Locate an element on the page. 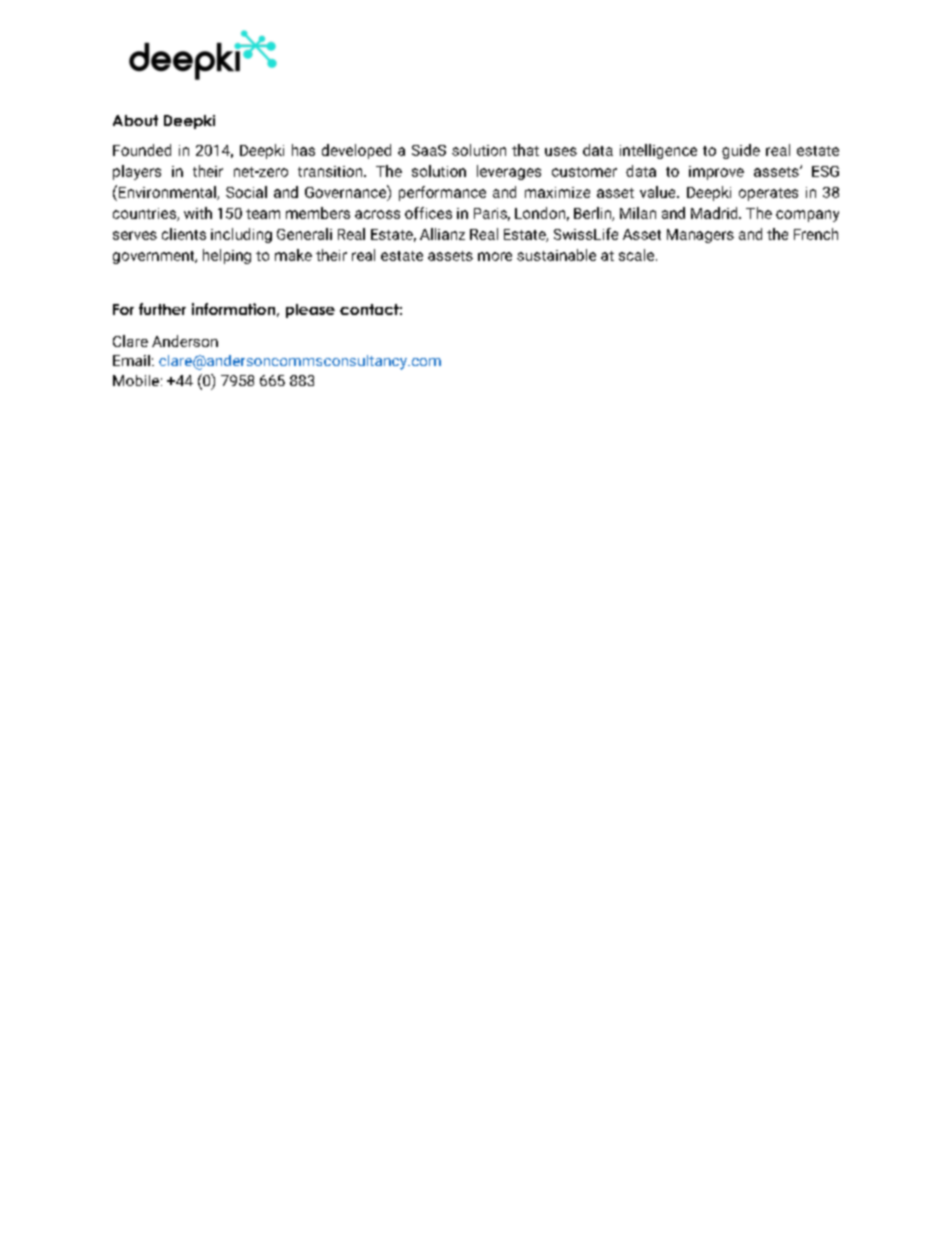 The image size is (952, 1233). Madrid is located at coordinates (715, 213).
